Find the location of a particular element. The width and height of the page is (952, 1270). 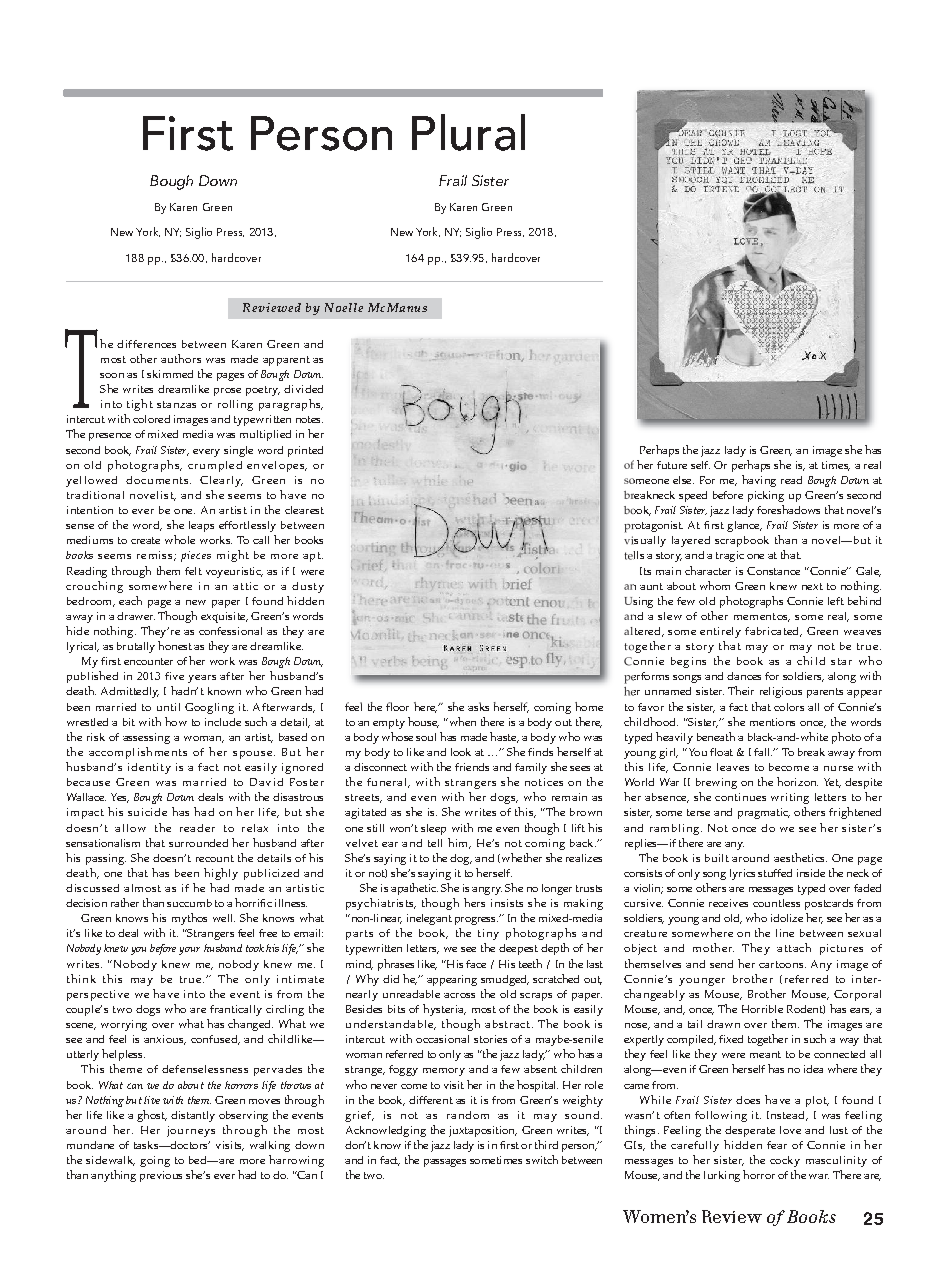

Plural is located at coordinates (468, 132).
